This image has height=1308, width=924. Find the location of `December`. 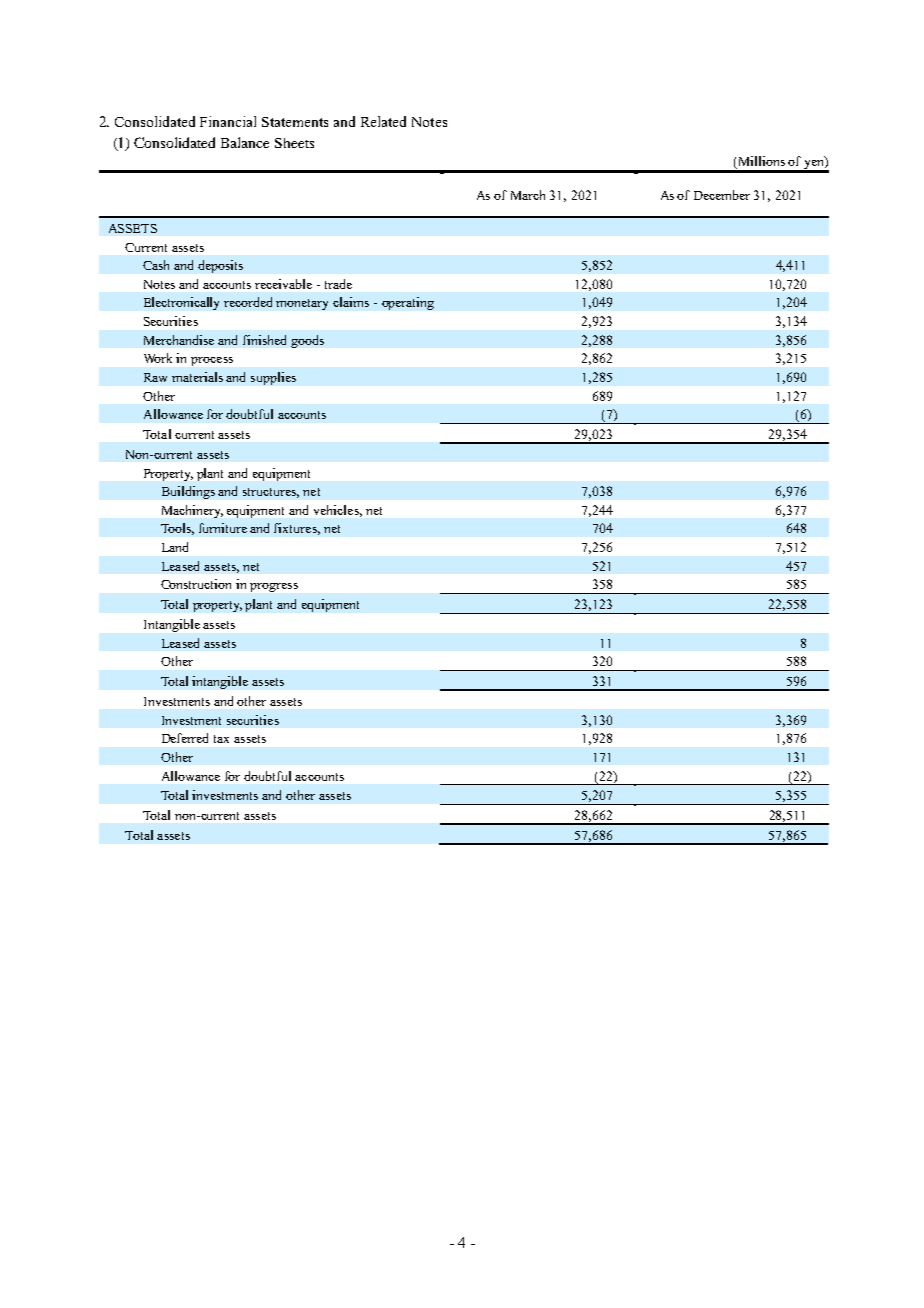

December is located at coordinates (722, 195).
